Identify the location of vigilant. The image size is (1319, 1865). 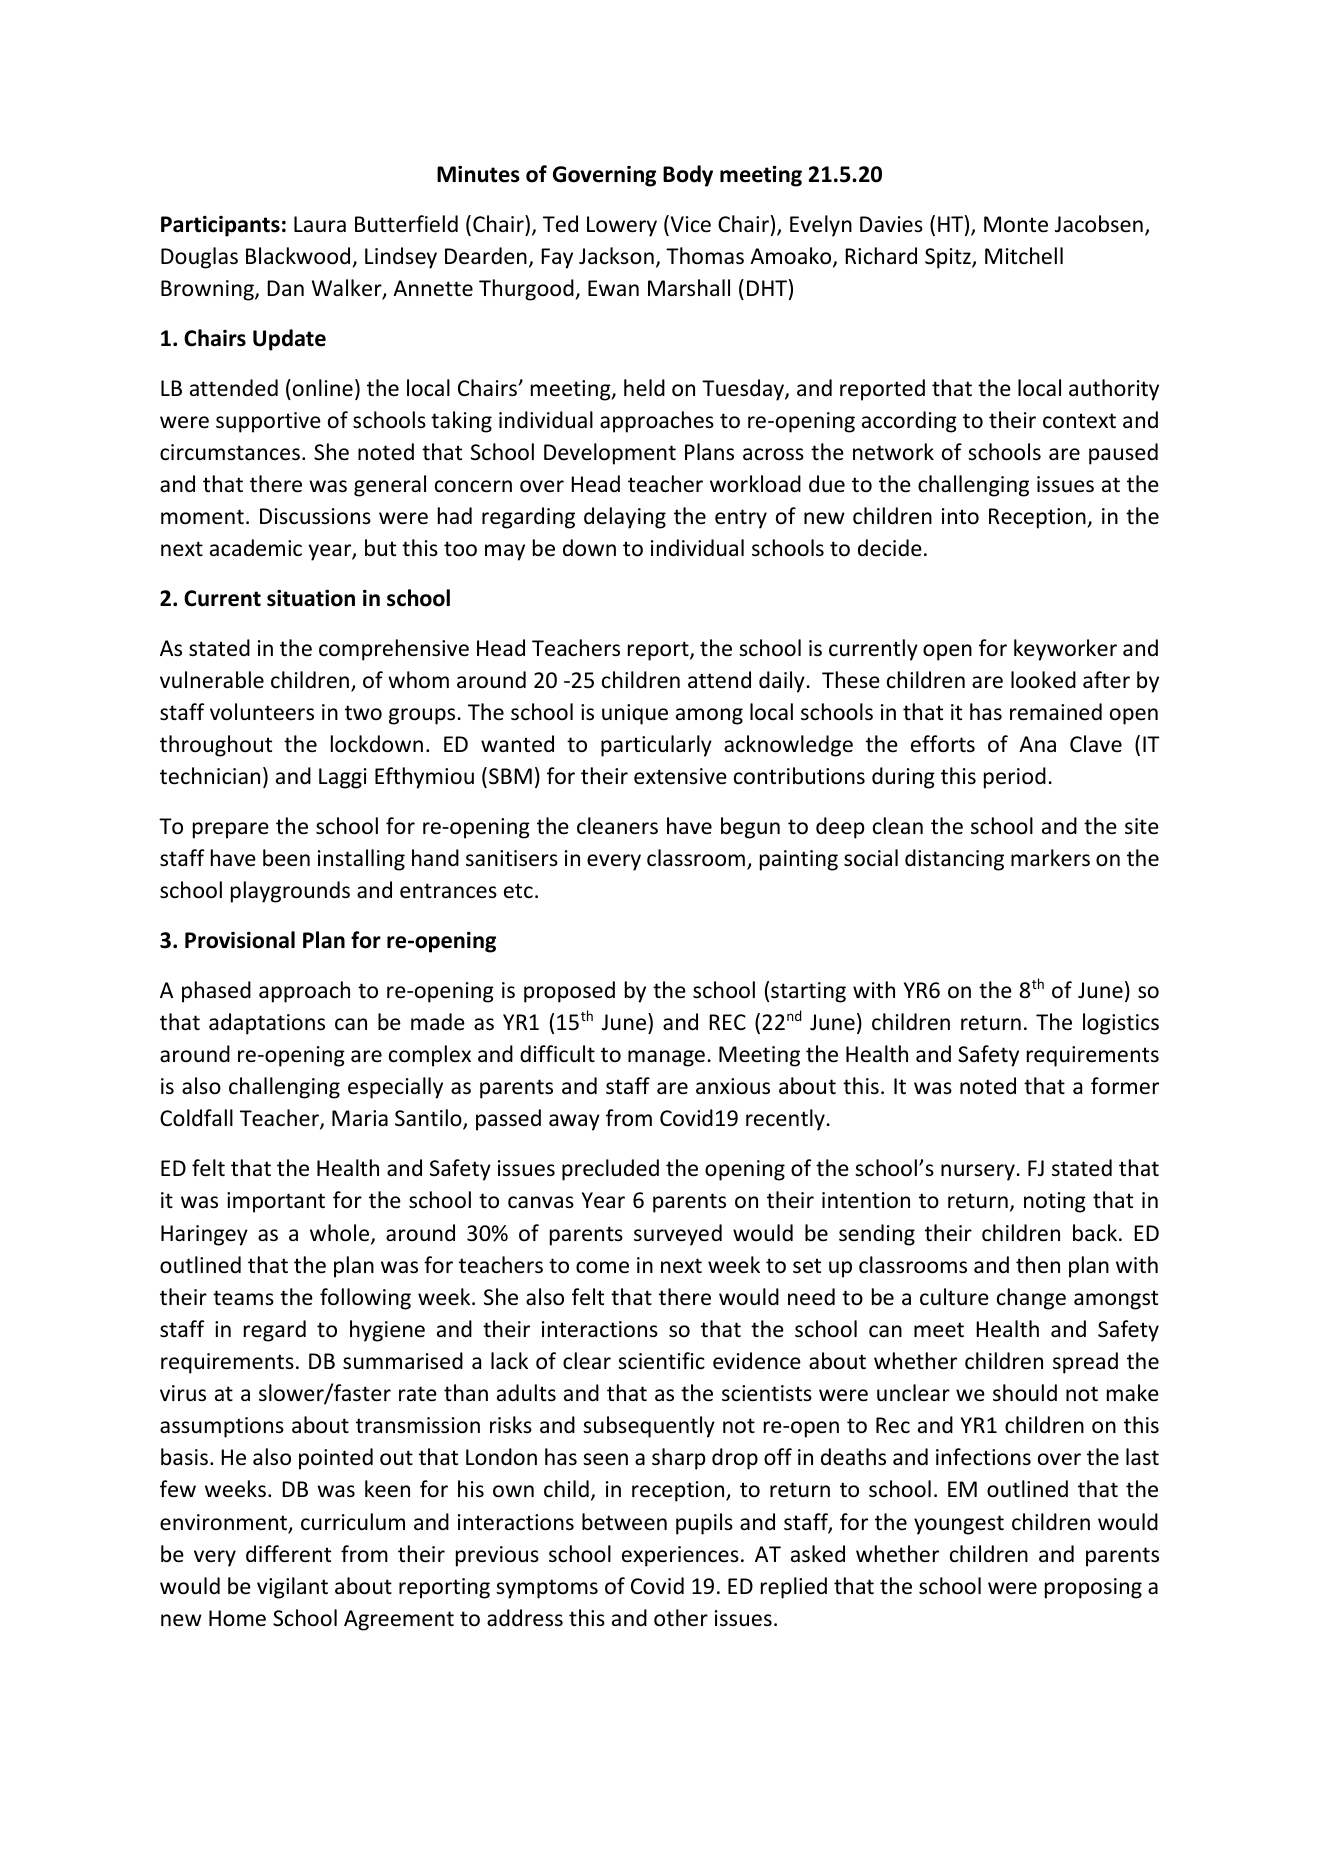
(292, 1588).
